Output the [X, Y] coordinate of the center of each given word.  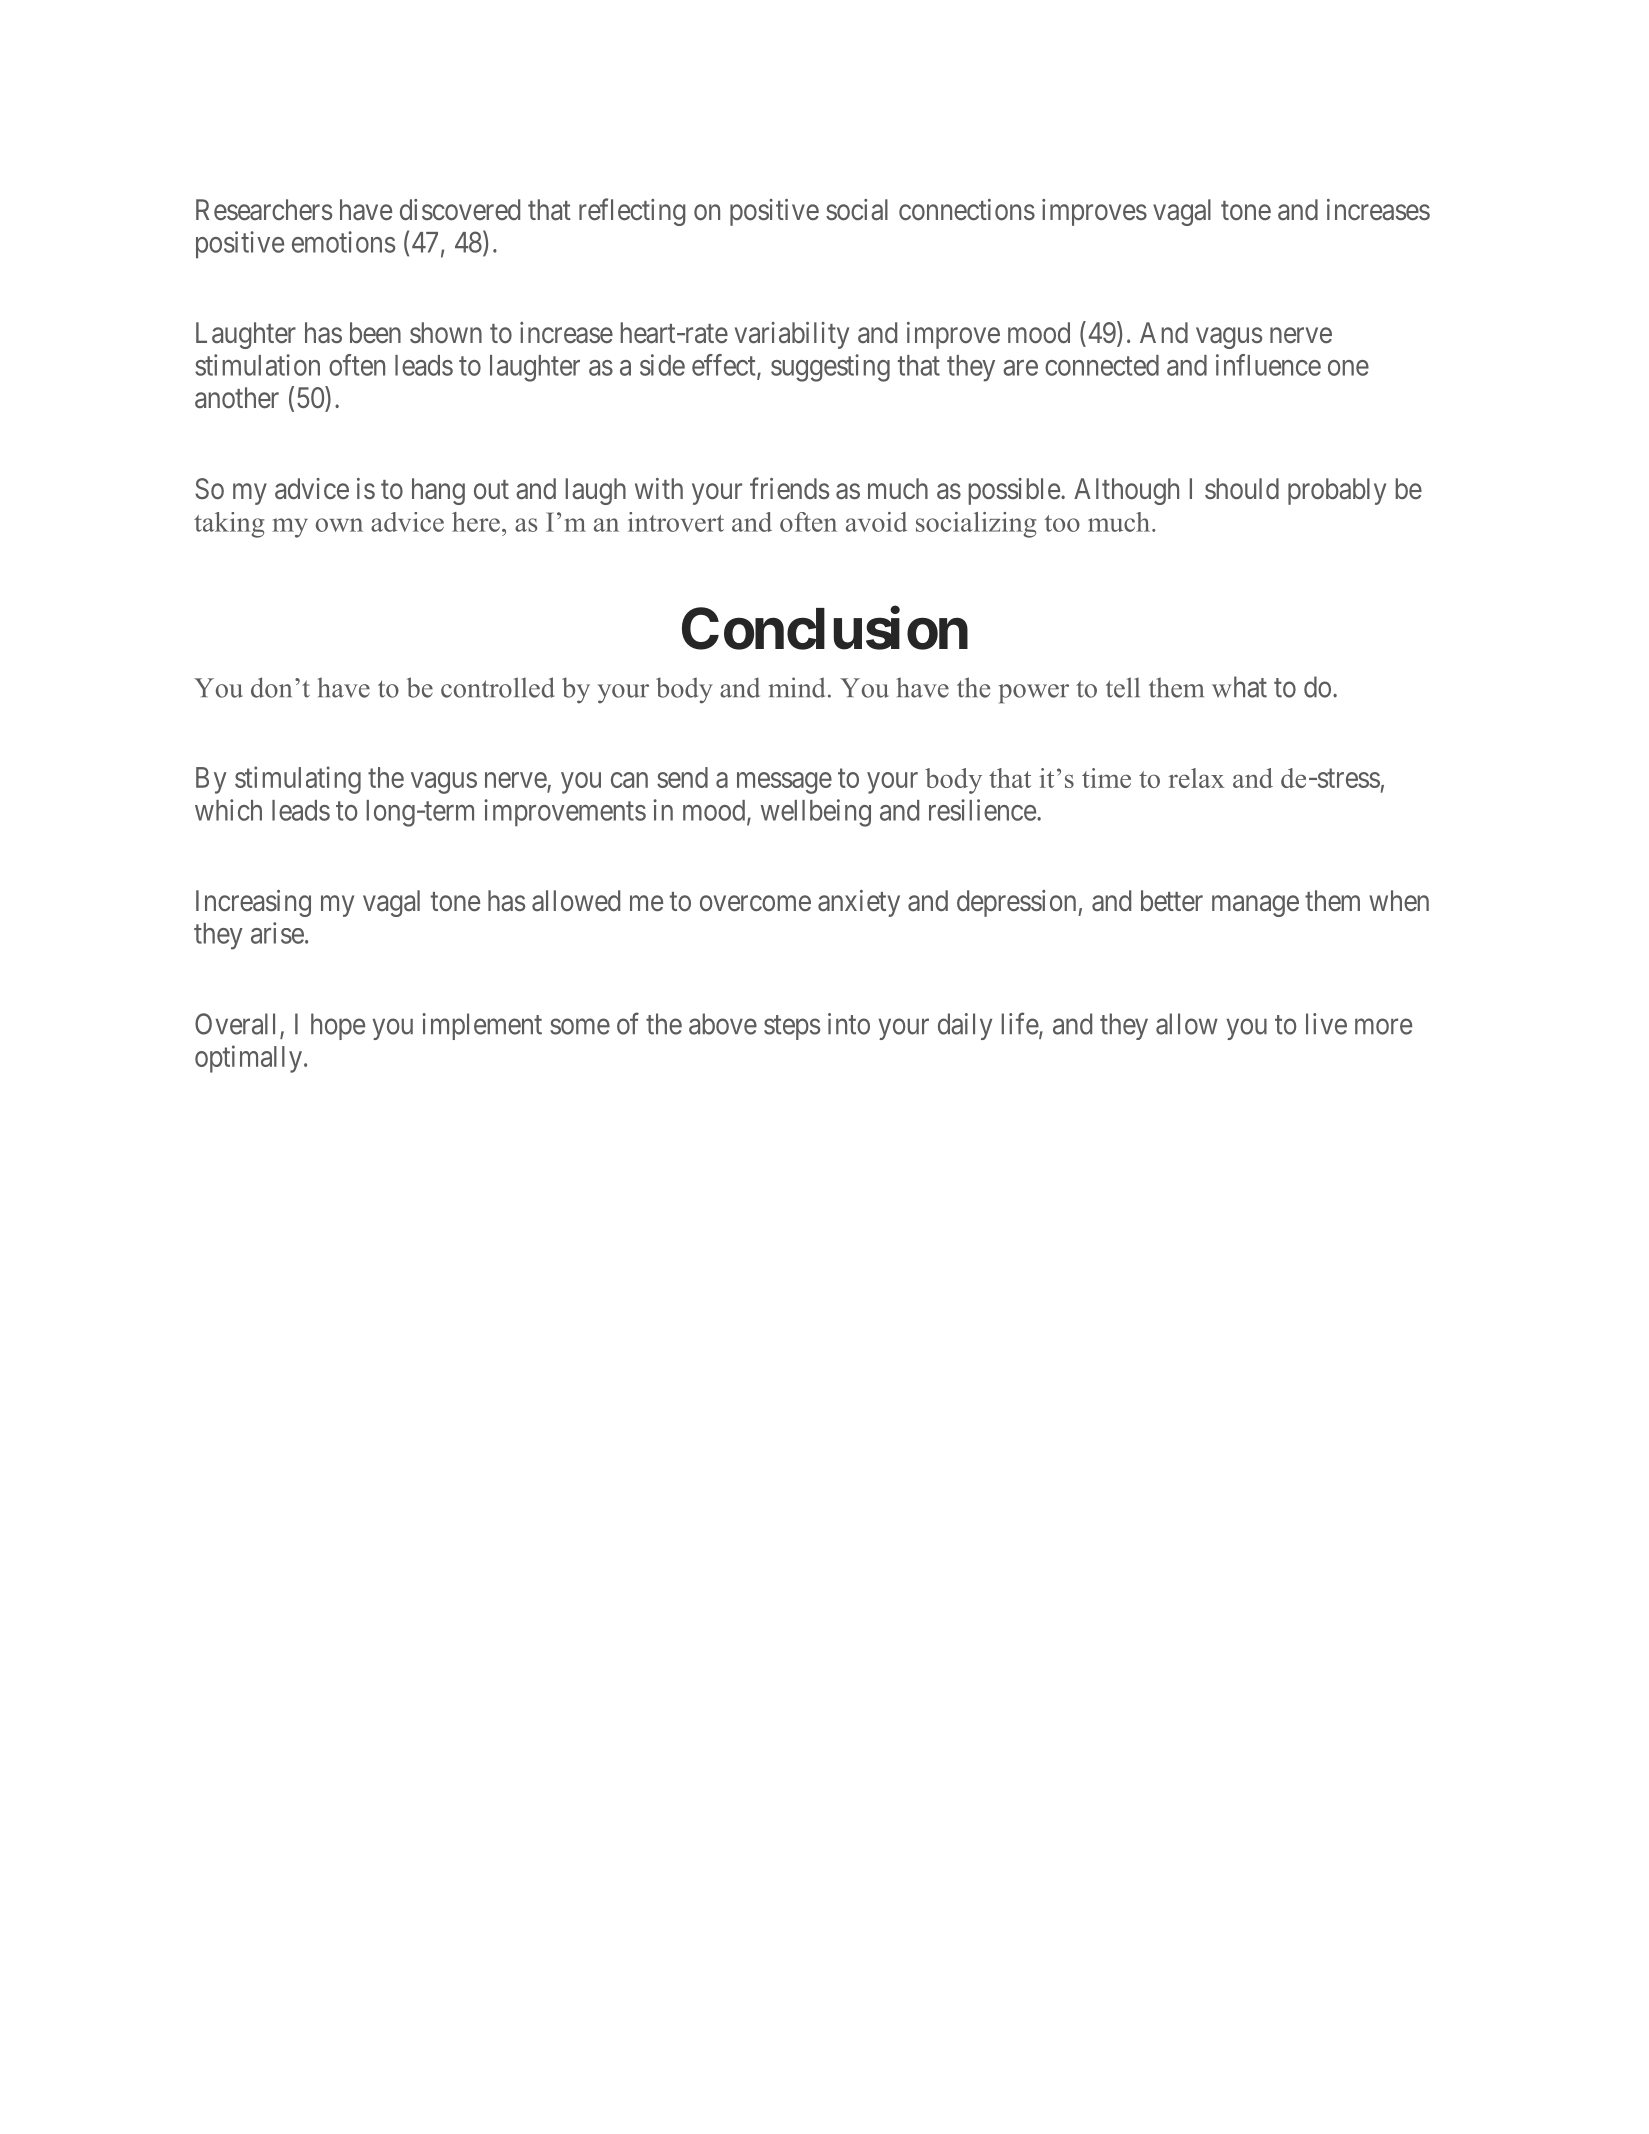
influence [1268, 365]
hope [338, 1026]
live [1326, 1024]
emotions [343, 242]
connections [967, 210]
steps [792, 1027]
